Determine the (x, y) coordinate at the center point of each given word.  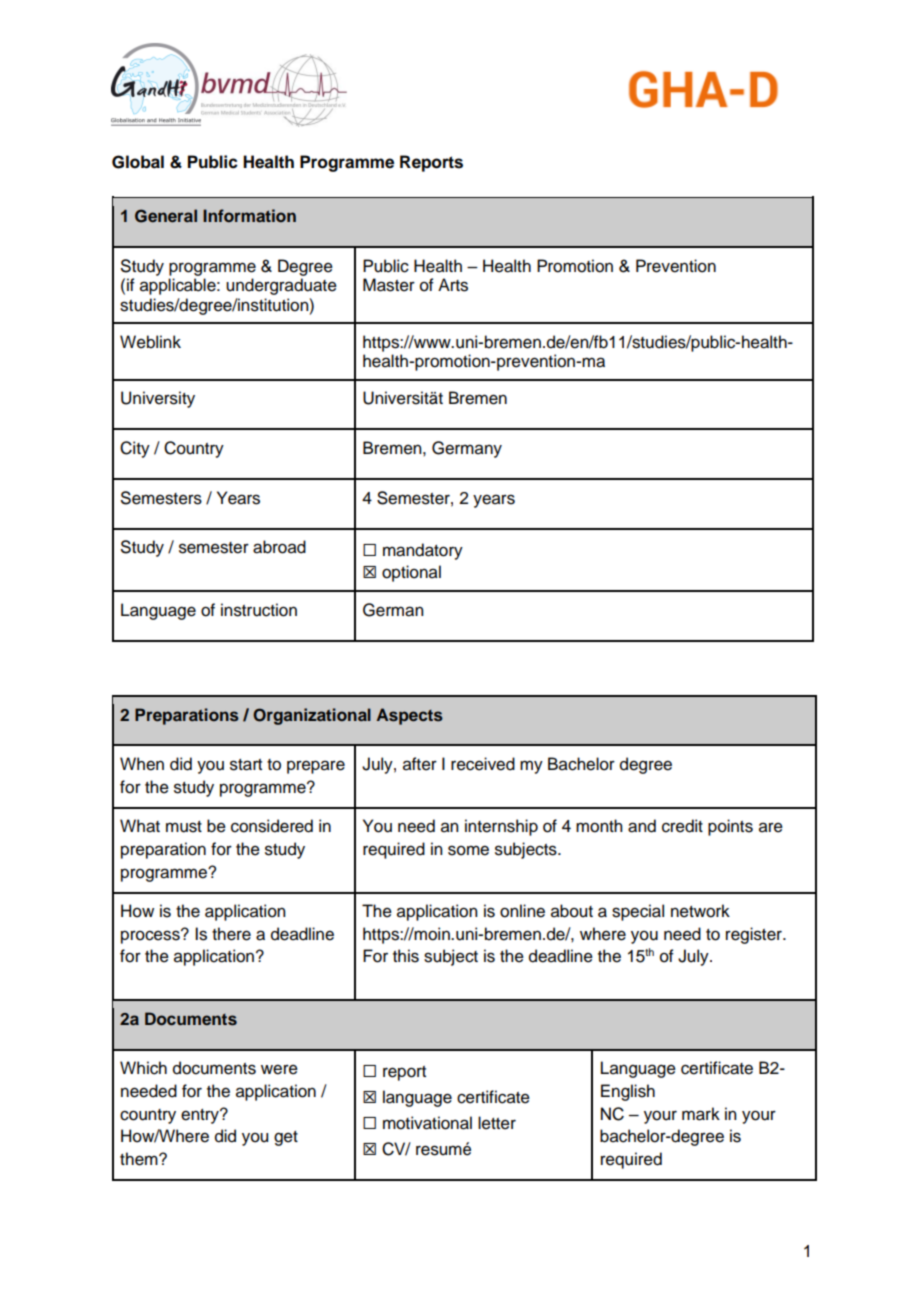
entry (201, 1116)
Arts (453, 285)
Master (389, 285)
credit (682, 826)
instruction (259, 610)
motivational (427, 1123)
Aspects (409, 716)
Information (249, 215)
